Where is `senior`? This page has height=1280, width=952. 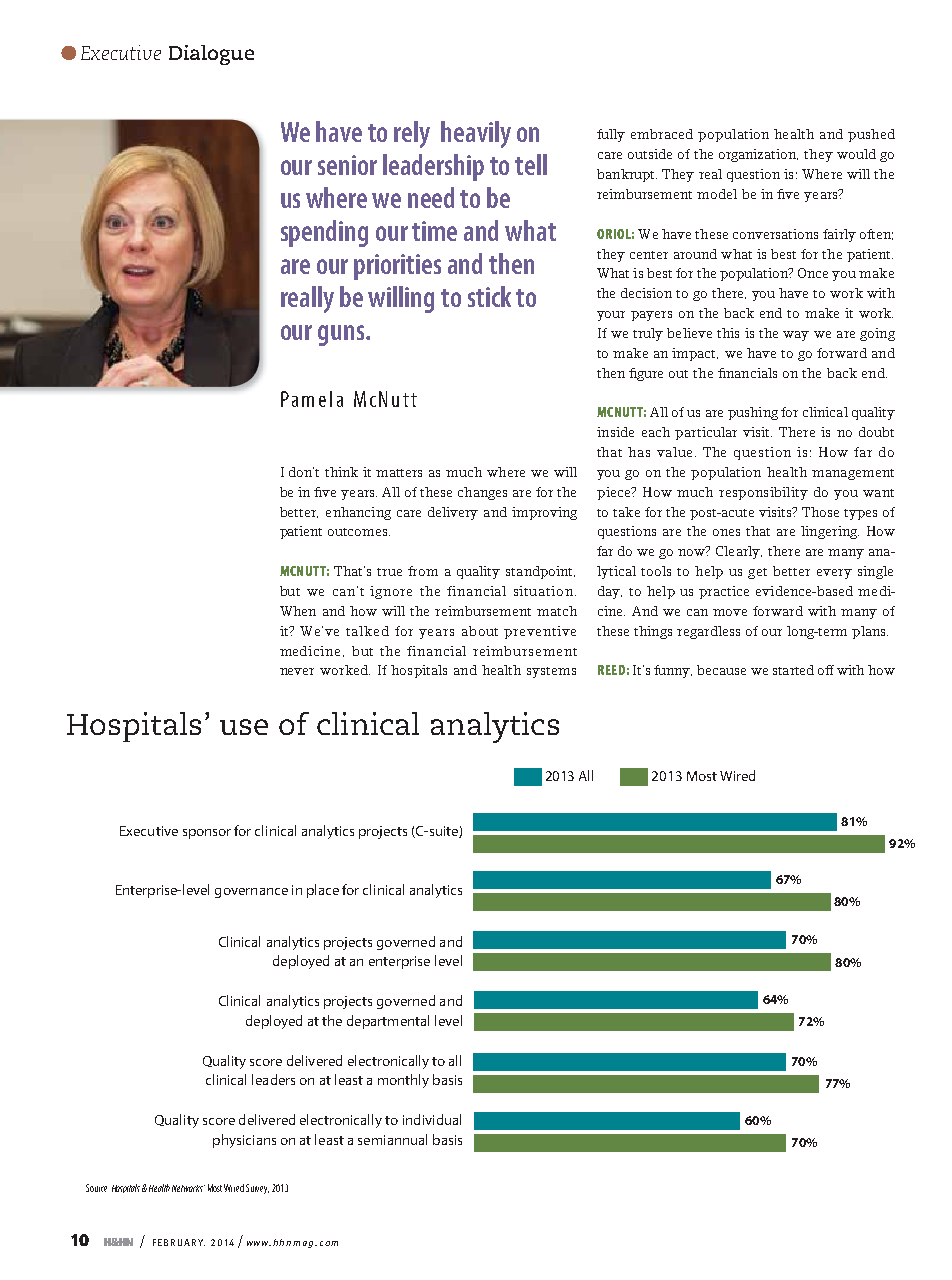
senior is located at coordinates (347, 165).
